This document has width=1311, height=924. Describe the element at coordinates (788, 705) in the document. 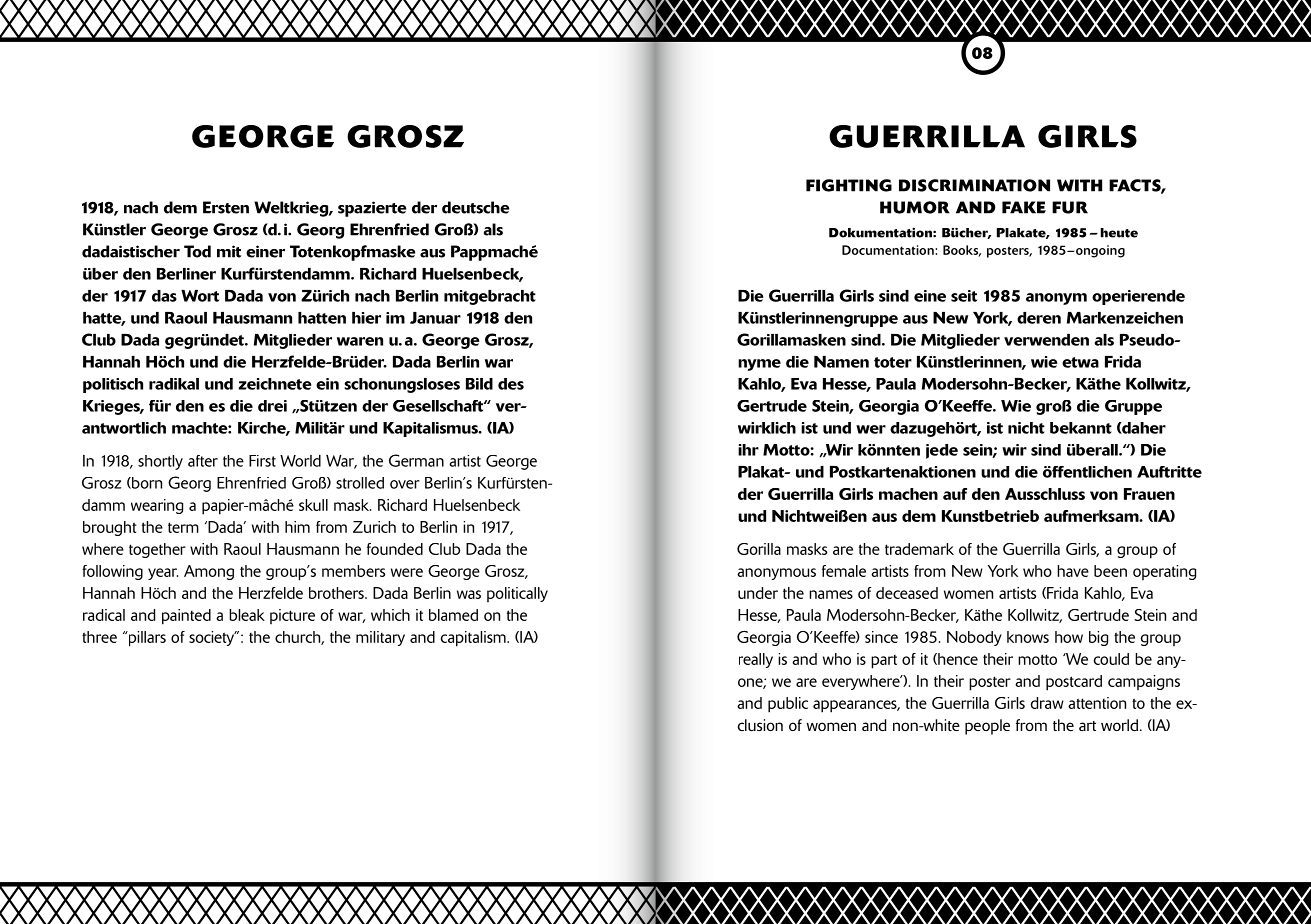

I see `public` at that location.
